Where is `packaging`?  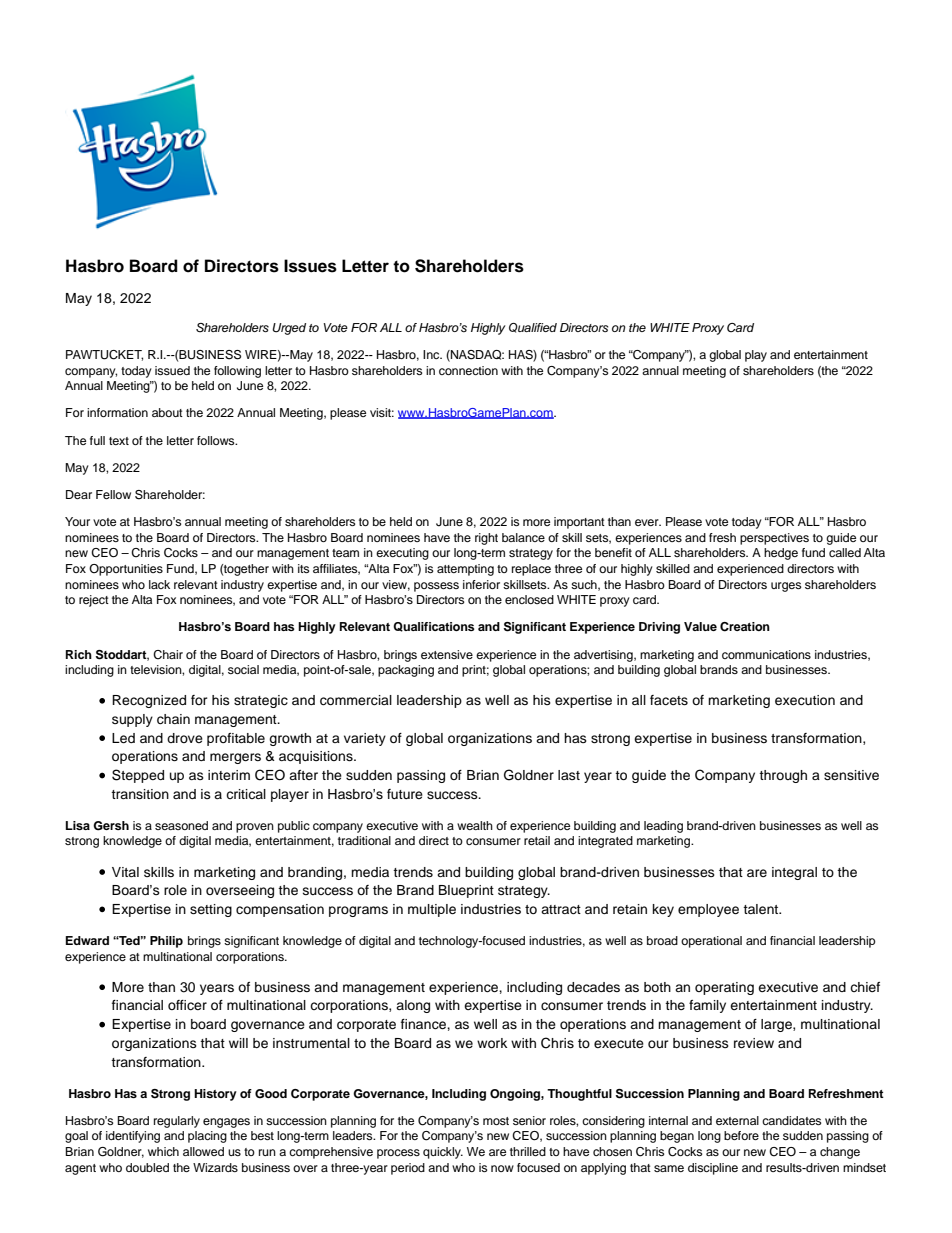 packaging is located at coordinates (406, 671).
